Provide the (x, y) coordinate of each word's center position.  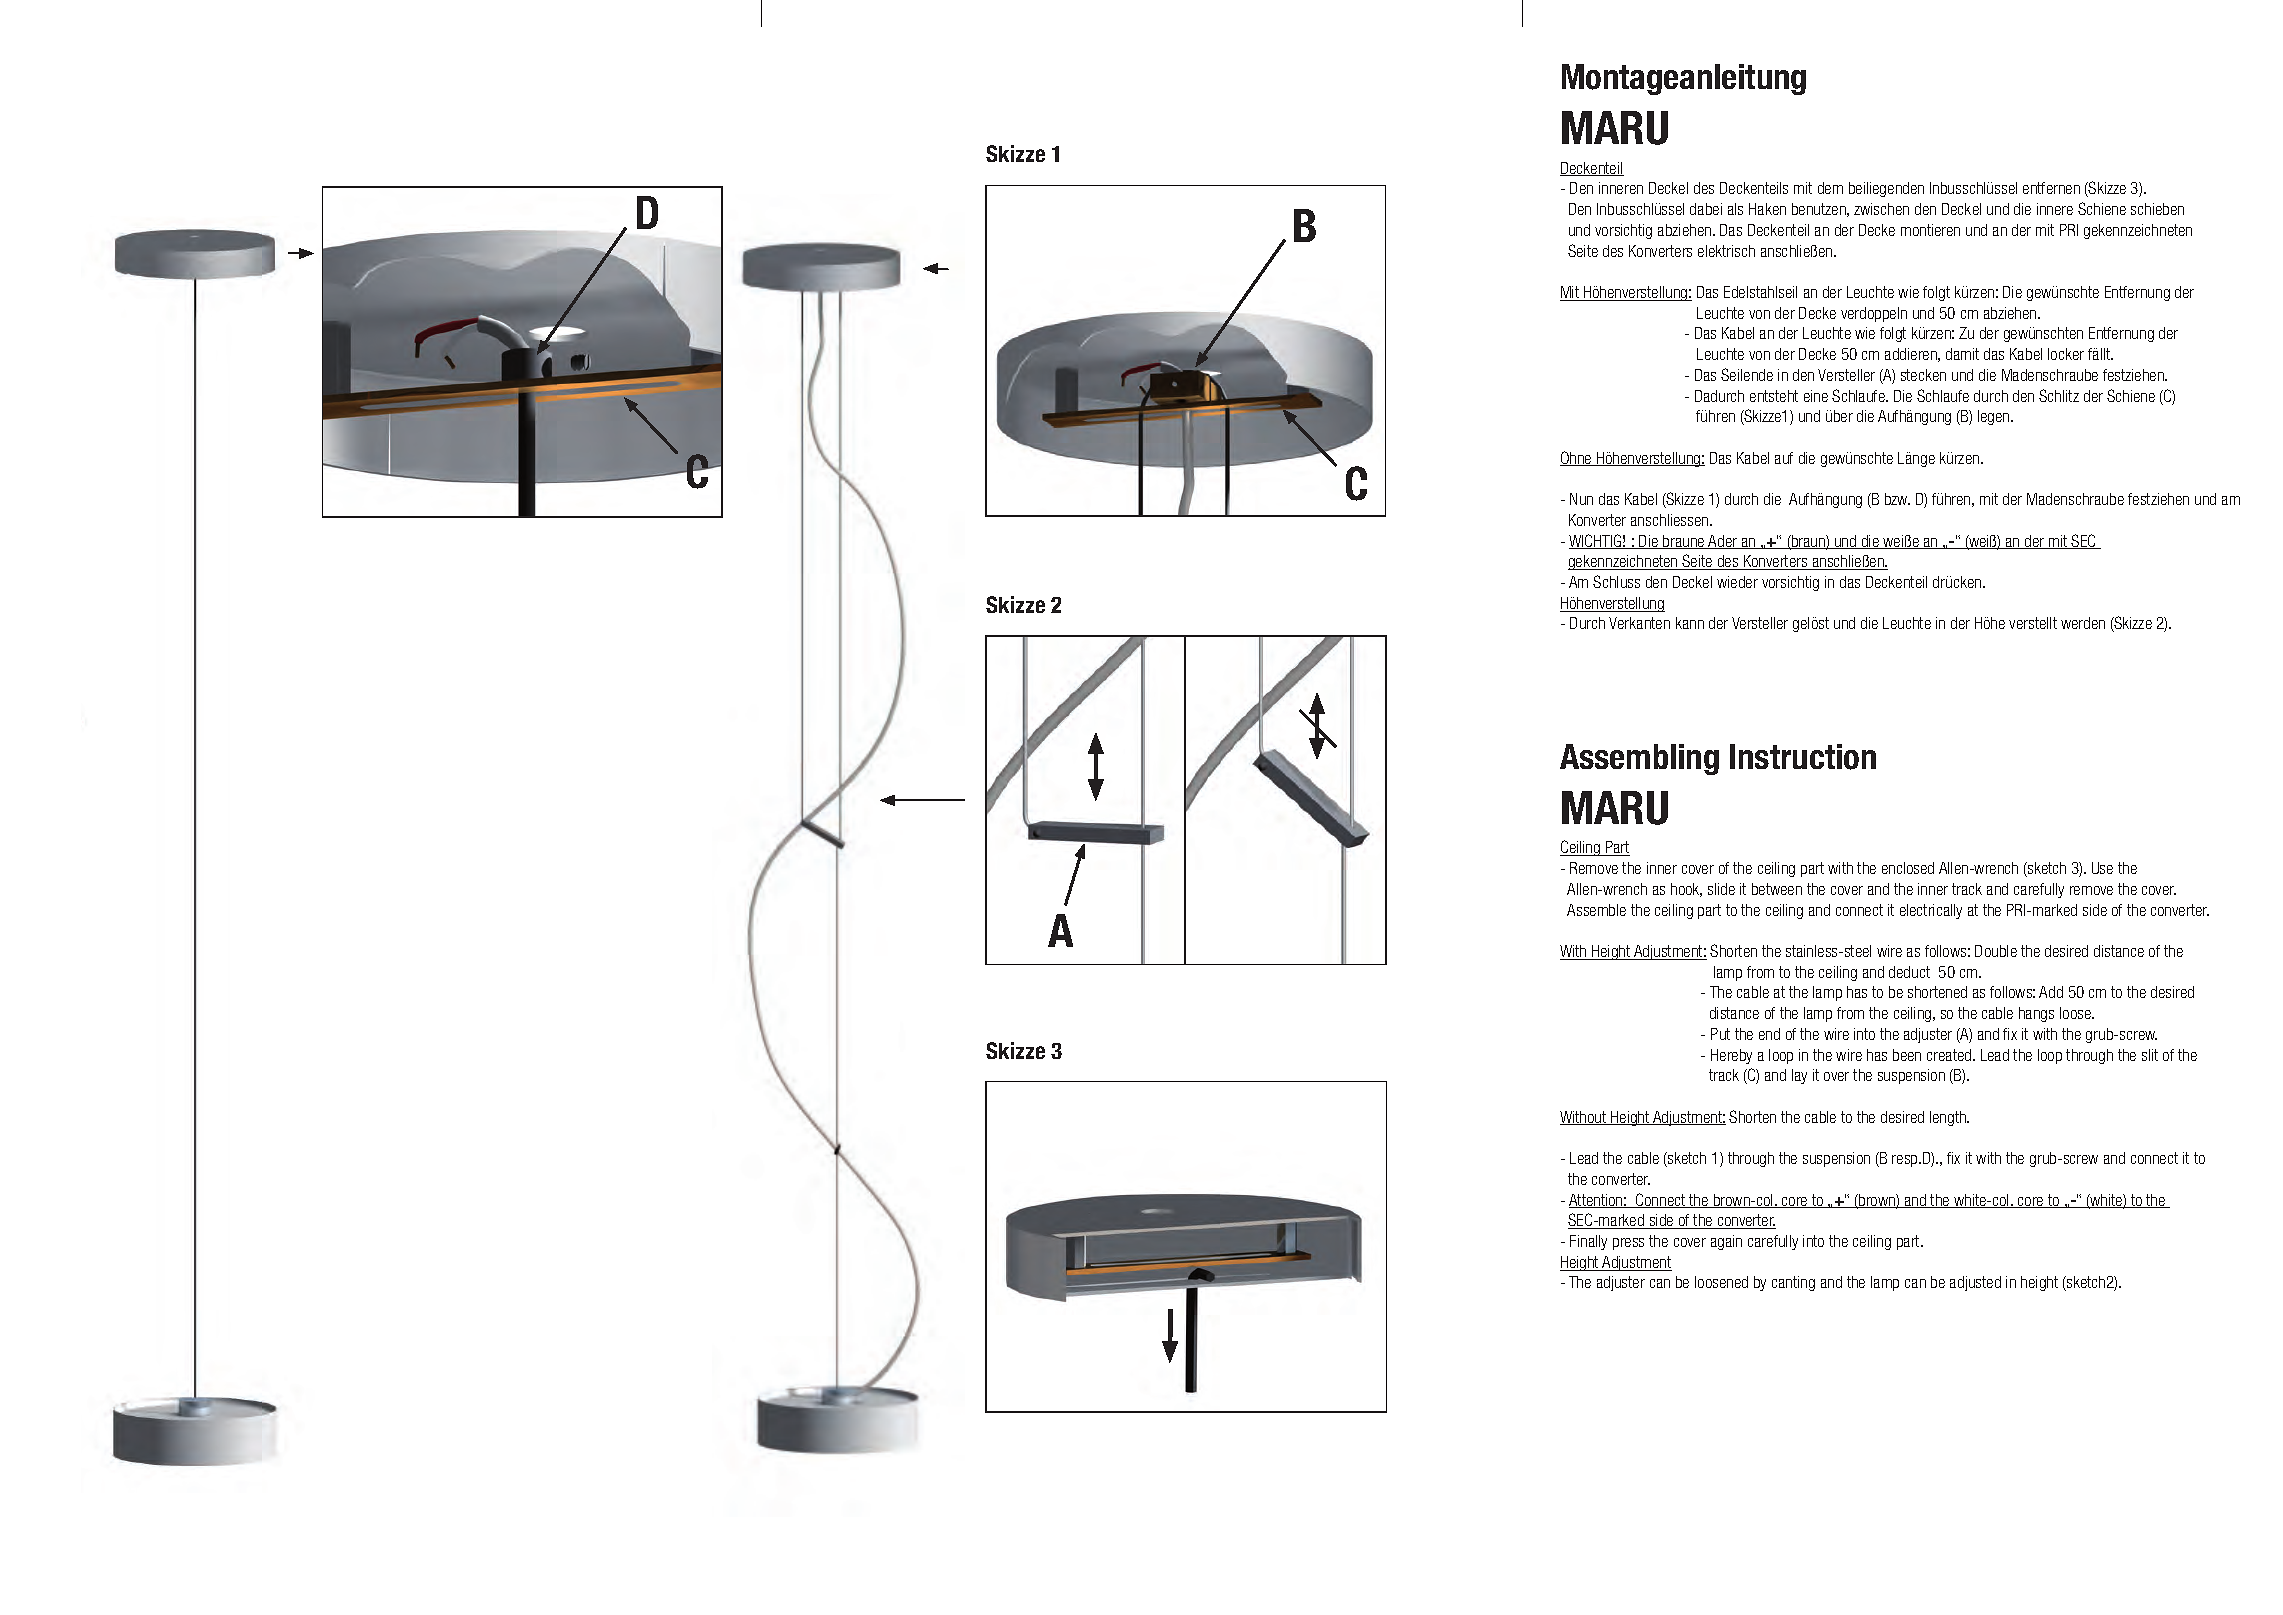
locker (2066, 354)
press (1628, 1244)
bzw (1897, 499)
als (1735, 209)
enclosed (1908, 868)
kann (1690, 623)
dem (1830, 188)
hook (1686, 890)
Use (2102, 868)
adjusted (1975, 1283)
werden (2083, 623)
